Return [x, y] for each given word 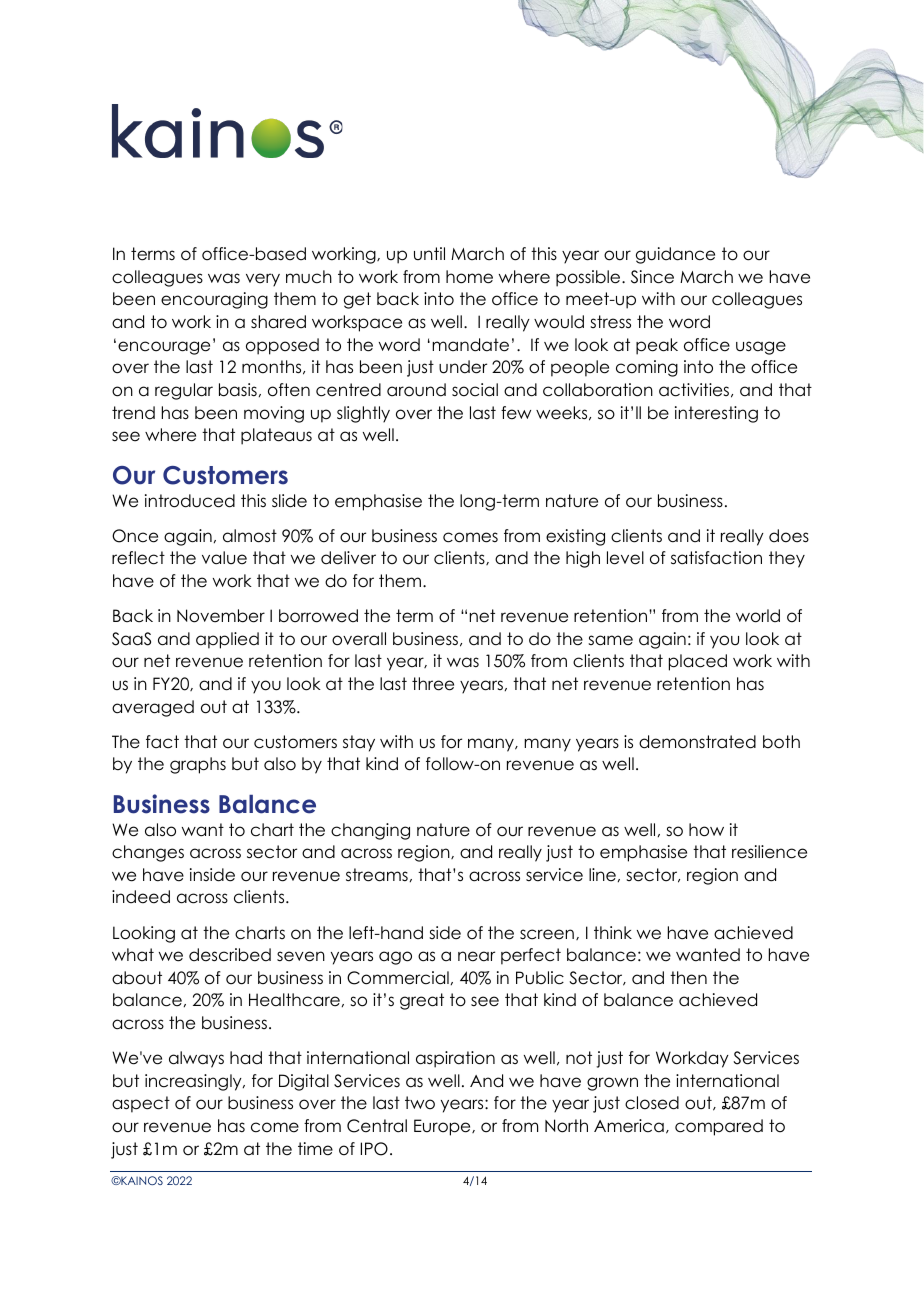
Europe [443, 1127]
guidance [675, 255]
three [433, 684]
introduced [190, 501]
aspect [141, 1104]
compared [719, 1127]
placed [698, 662]
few [516, 413]
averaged [153, 708]
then [688, 978]
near [476, 956]
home [469, 277]
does [789, 536]
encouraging [214, 300]
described [230, 955]
